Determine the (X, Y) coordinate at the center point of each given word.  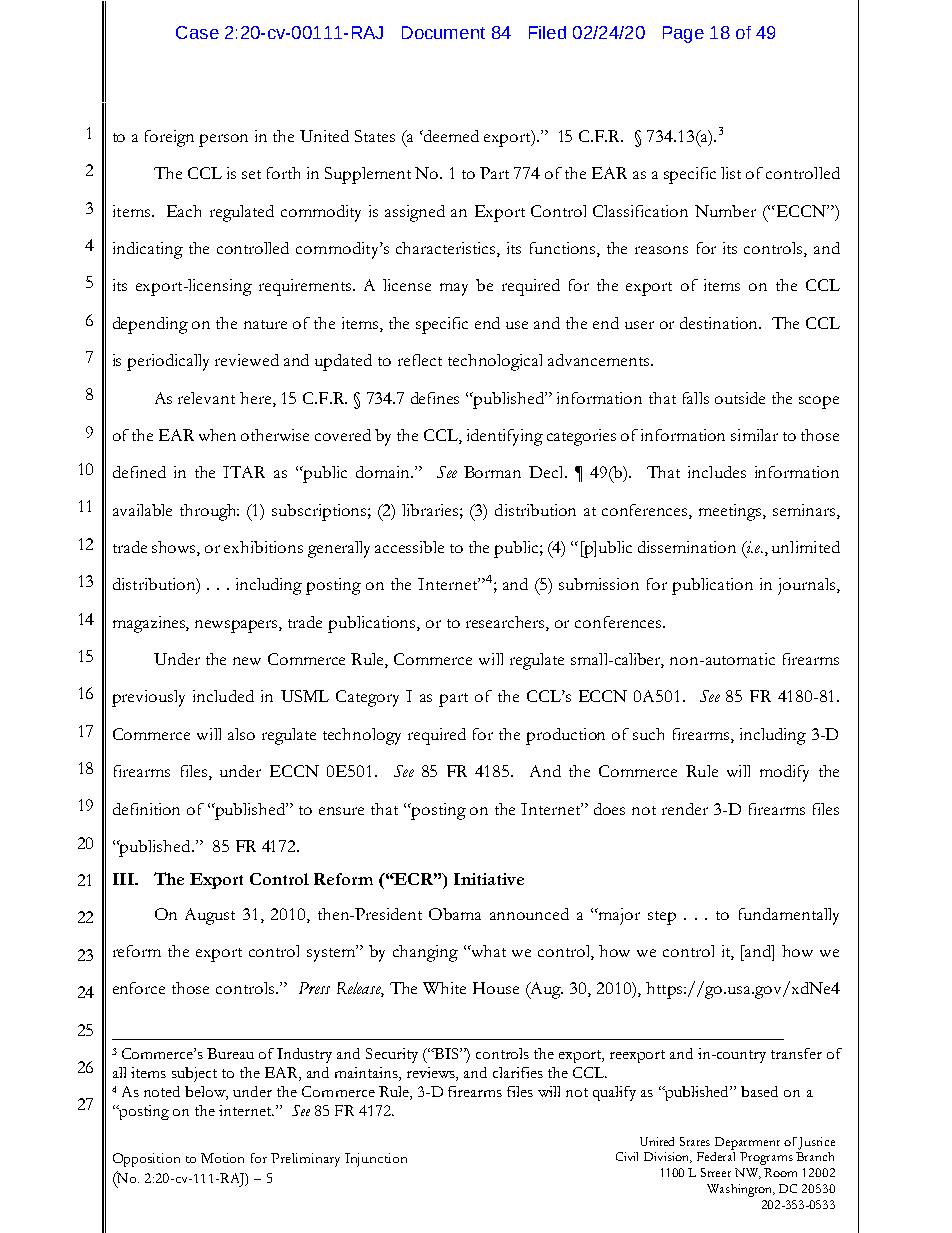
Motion (222, 1158)
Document (443, 32)
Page (683, 34)
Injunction (376, 1160)
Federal (716, 1156)
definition (146, 809)
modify (784, 773)
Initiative (489, 879)
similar (754, 435)
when (217, 435)
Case (197, 32)
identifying (505, 437)
